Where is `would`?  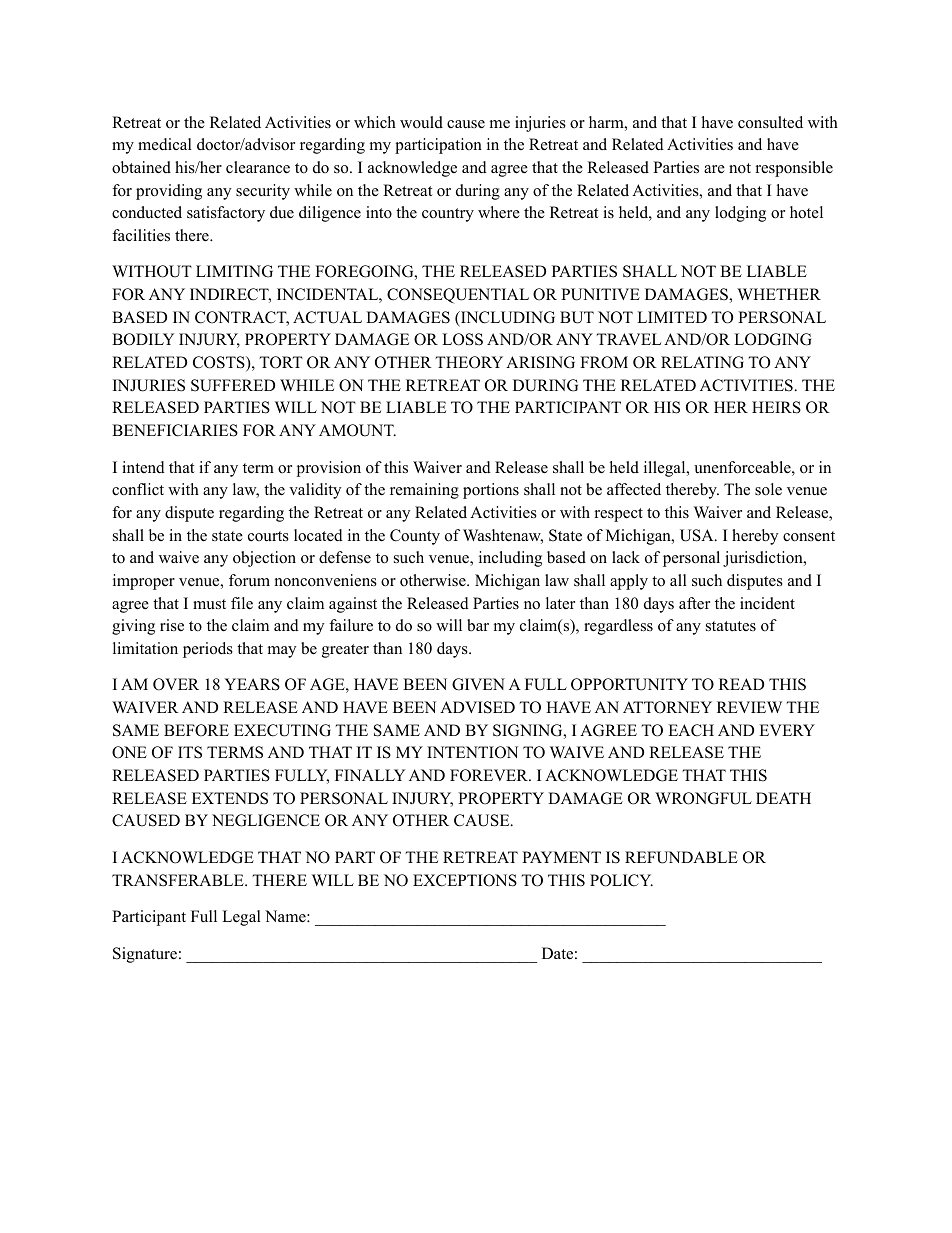
would is located at coordinates (421, 122).
